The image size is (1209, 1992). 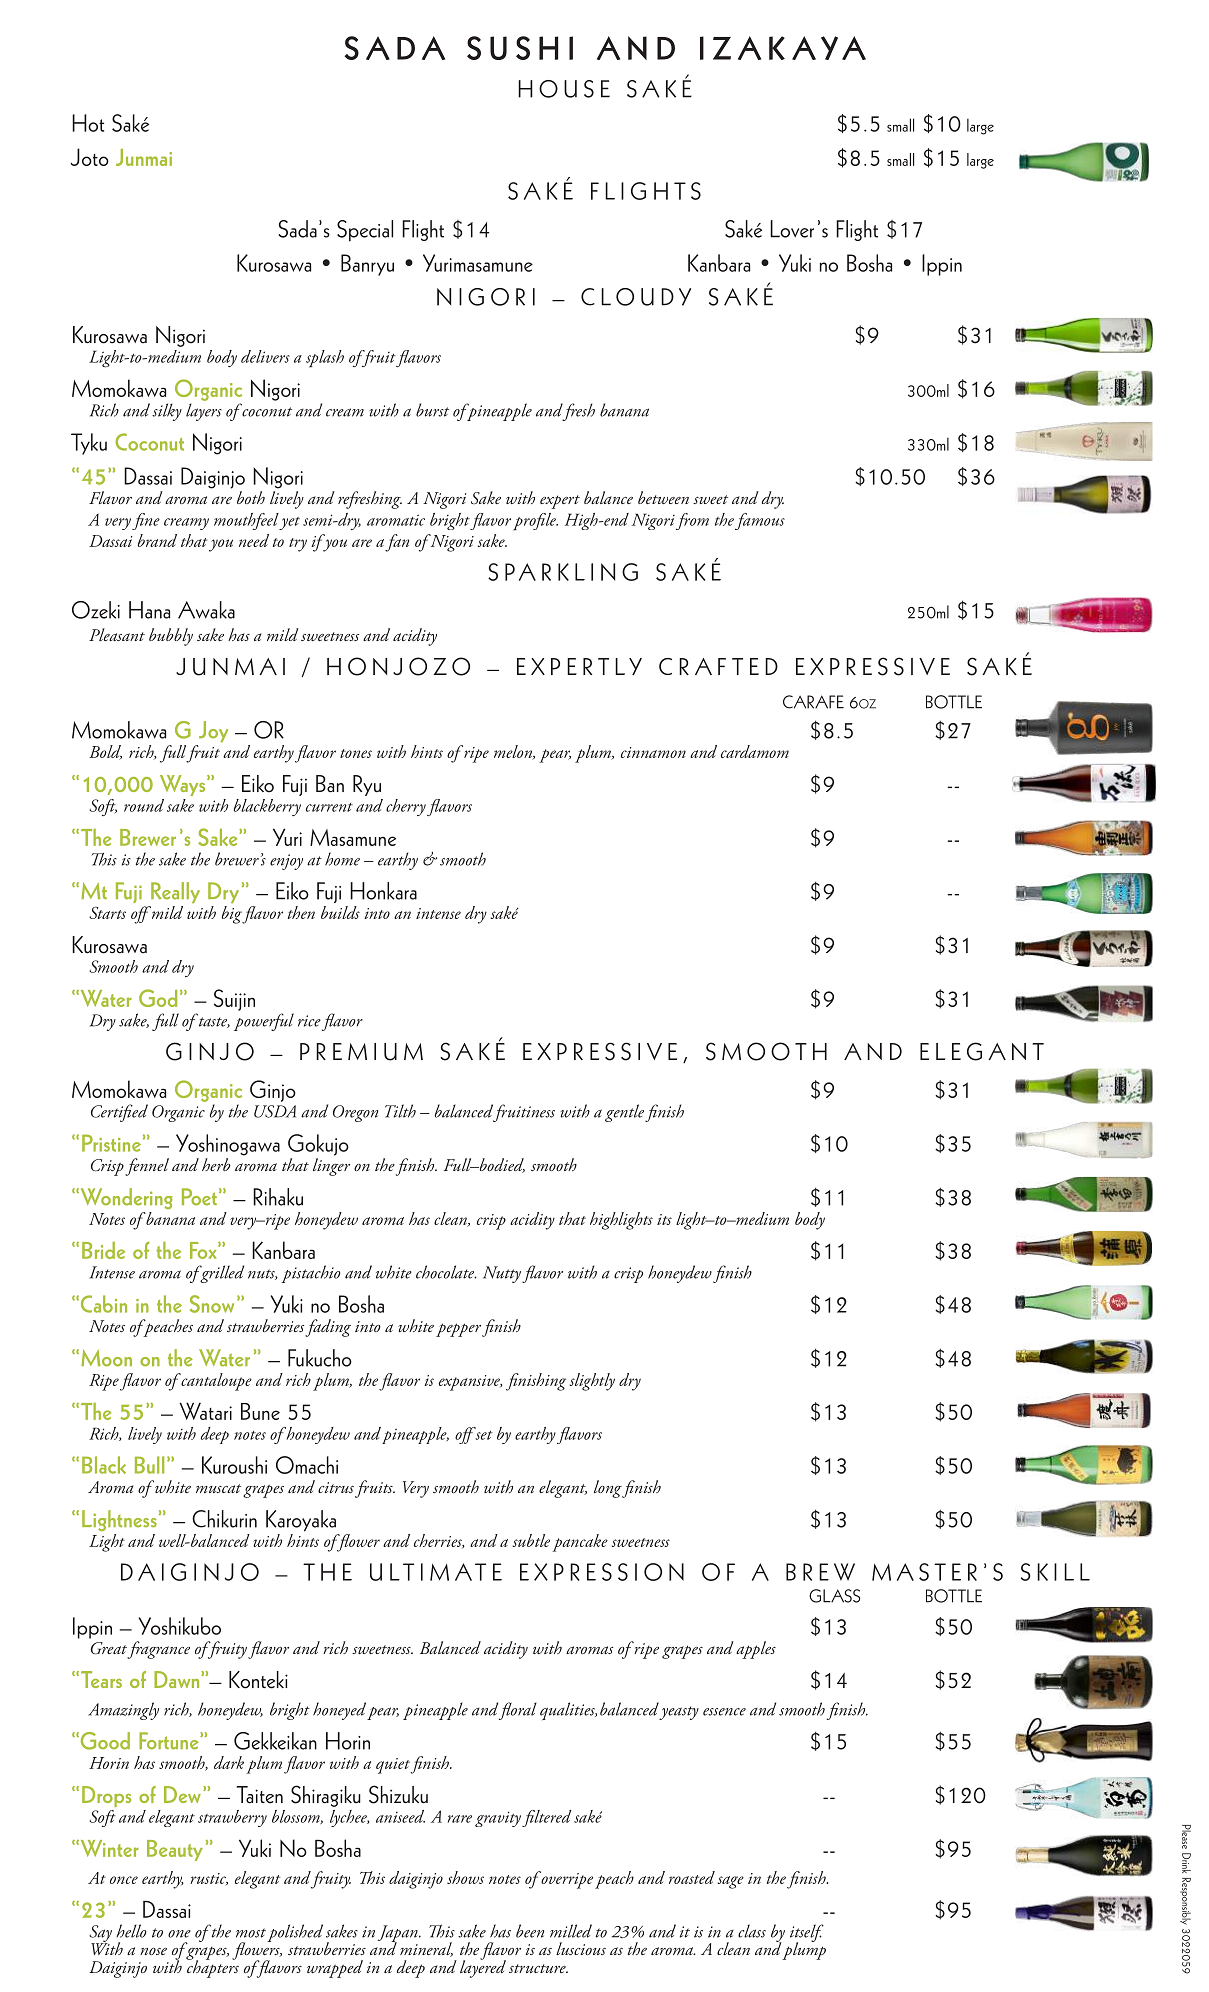 I want to click on shows, so click(x=465, y=1877).
